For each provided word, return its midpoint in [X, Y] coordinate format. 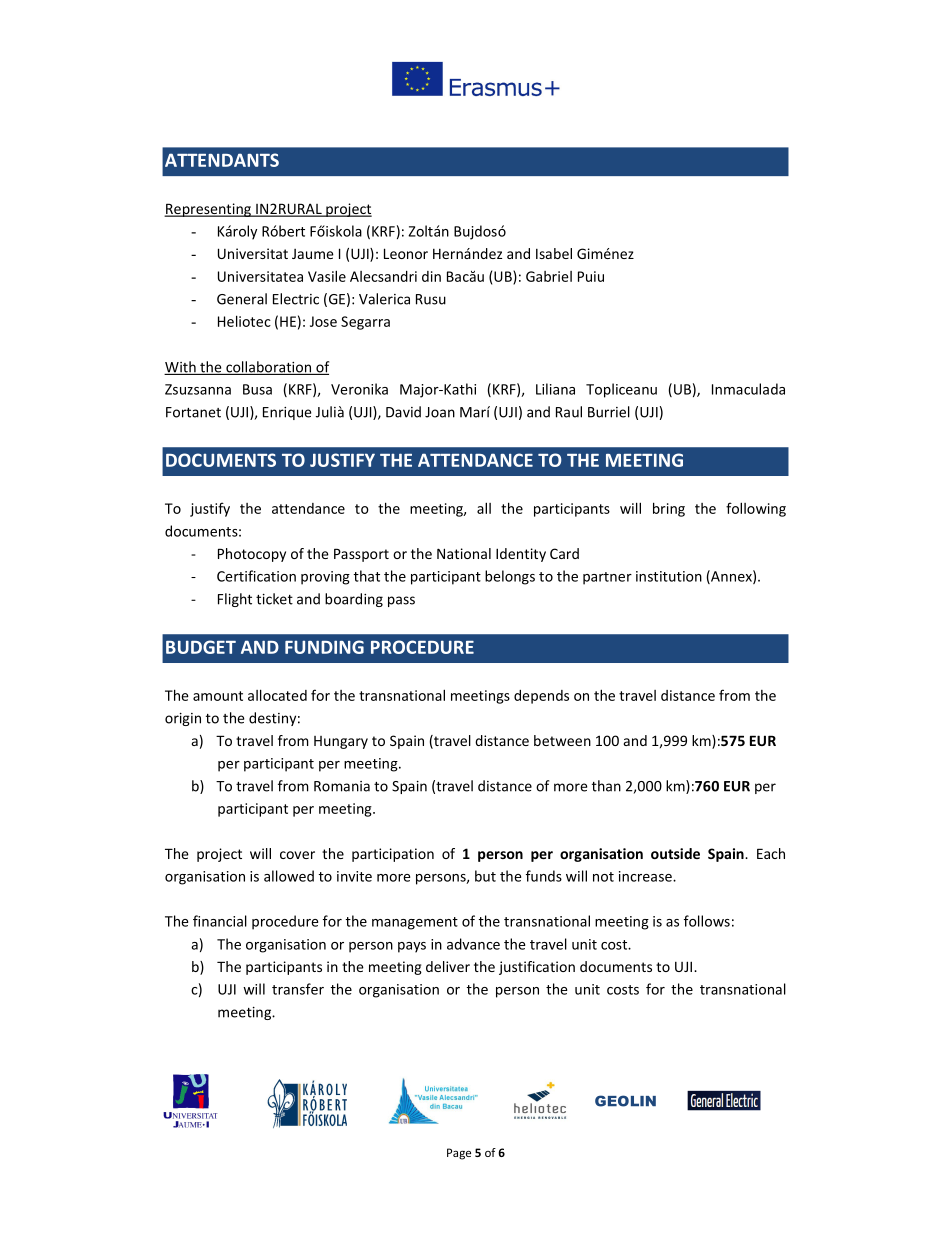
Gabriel [549, 276]
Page [459, 1154]
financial [220, 921]
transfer [298, 989]
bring [669, 509]
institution [669, 576]
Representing [208, 210]
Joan [440, 412]
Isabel [554, 253]
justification [537, 968]
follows [707, 921]
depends [541, 697]
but [485, 876]
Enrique [287, 413]
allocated [277, 695]
